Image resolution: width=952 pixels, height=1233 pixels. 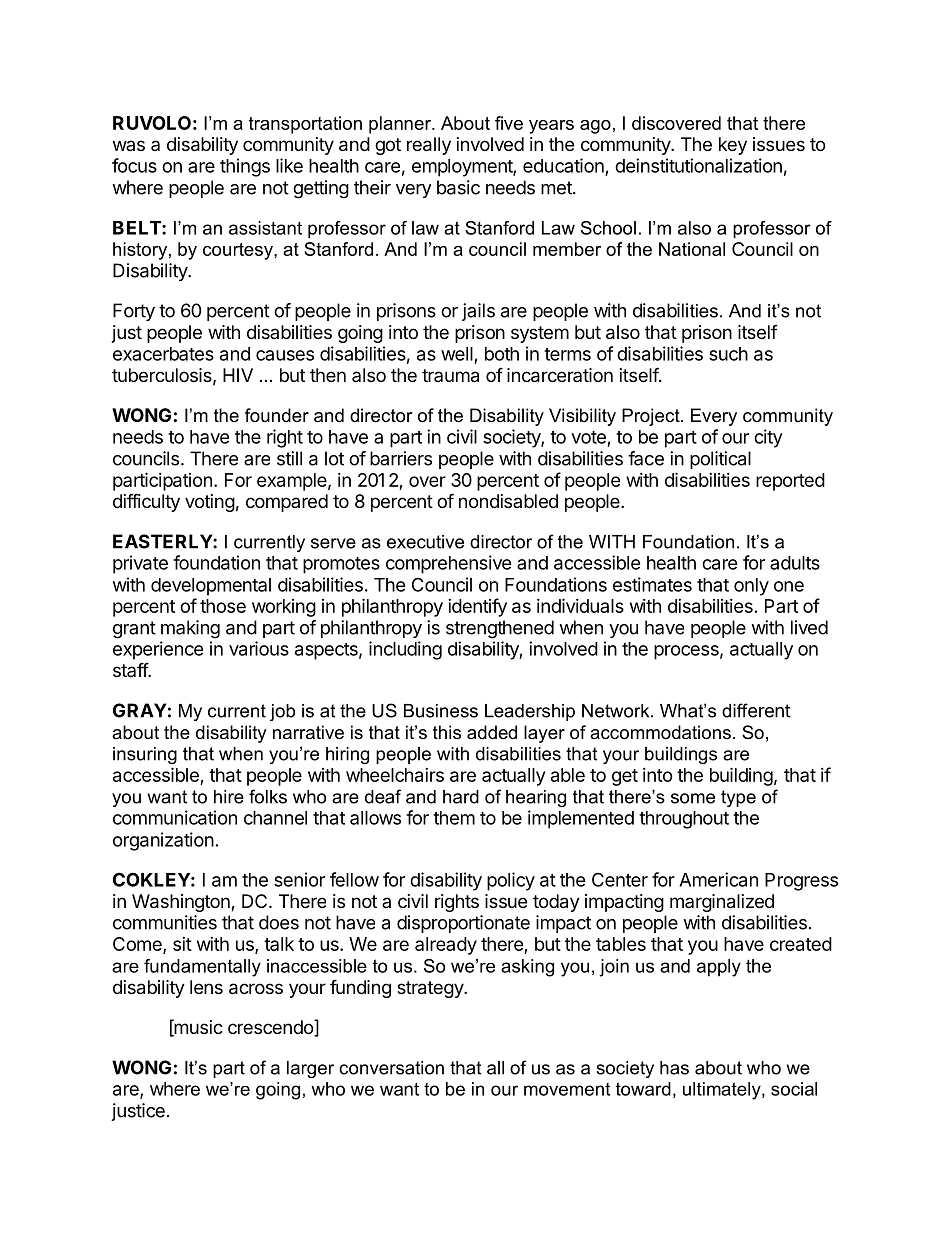 I want to click on larger, so click(x=310, y=1069).
